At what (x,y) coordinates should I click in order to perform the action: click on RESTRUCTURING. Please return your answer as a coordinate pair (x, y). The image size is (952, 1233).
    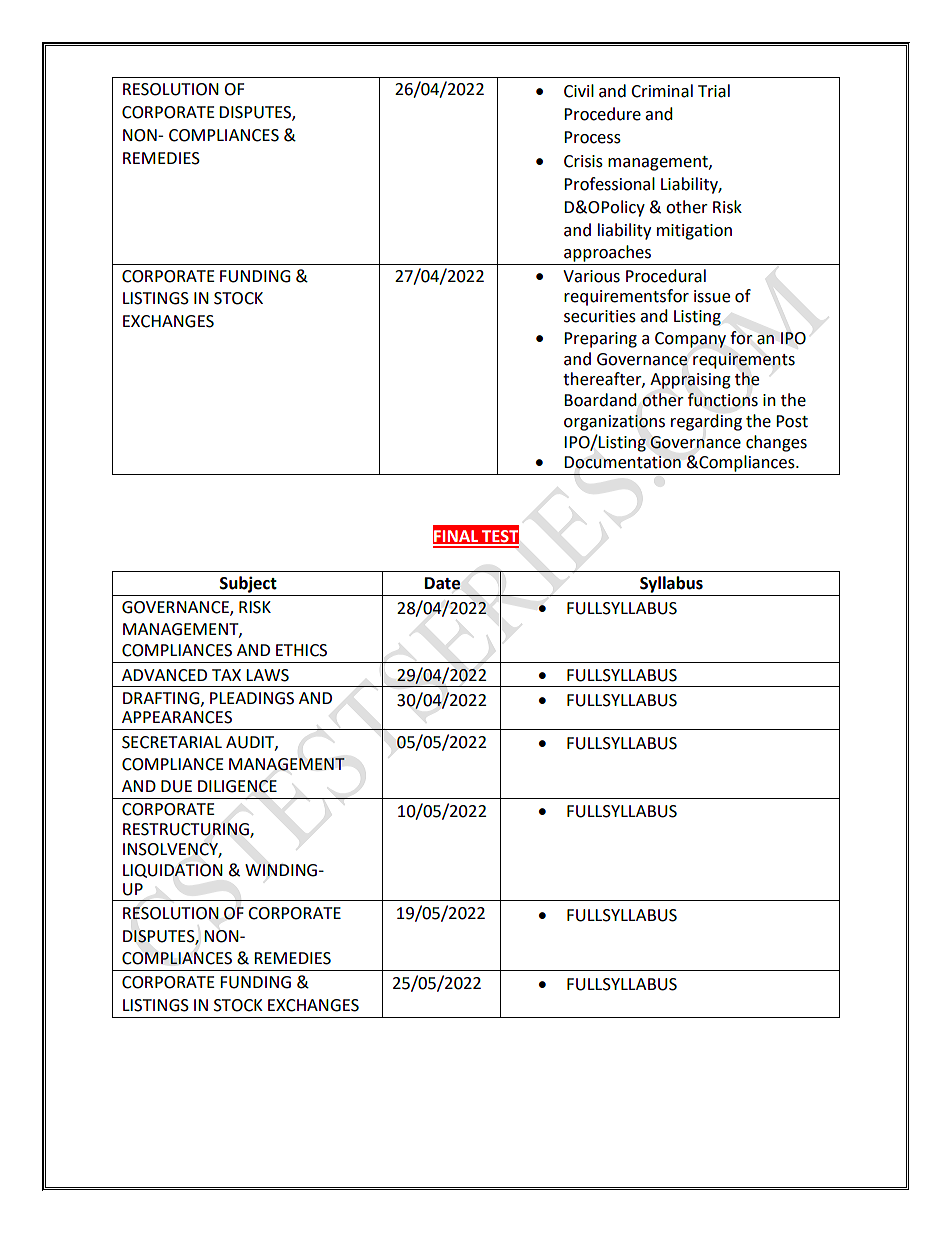
    Looking at the image, I should click on (187, 830).
